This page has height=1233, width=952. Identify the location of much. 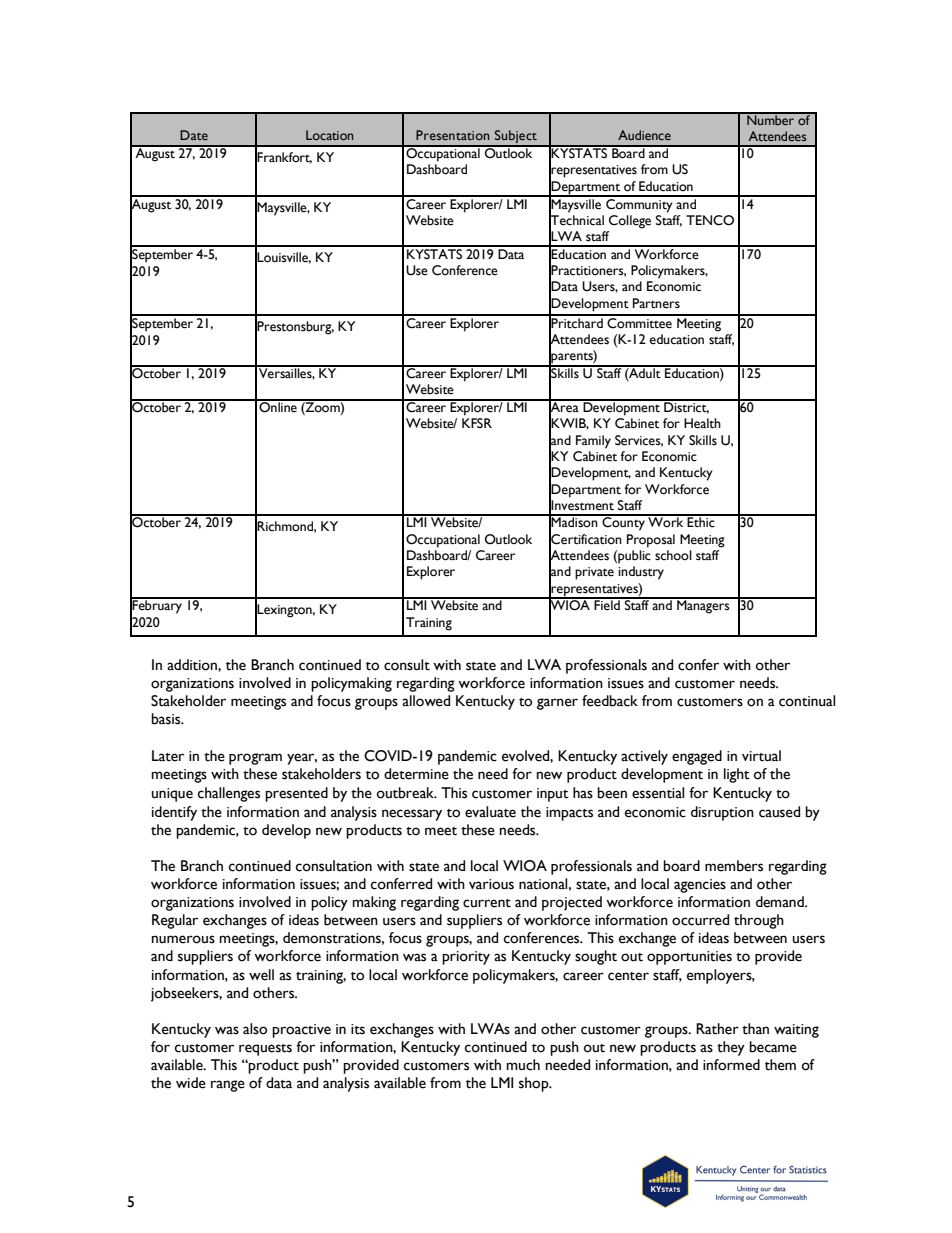
(523, 1065).
